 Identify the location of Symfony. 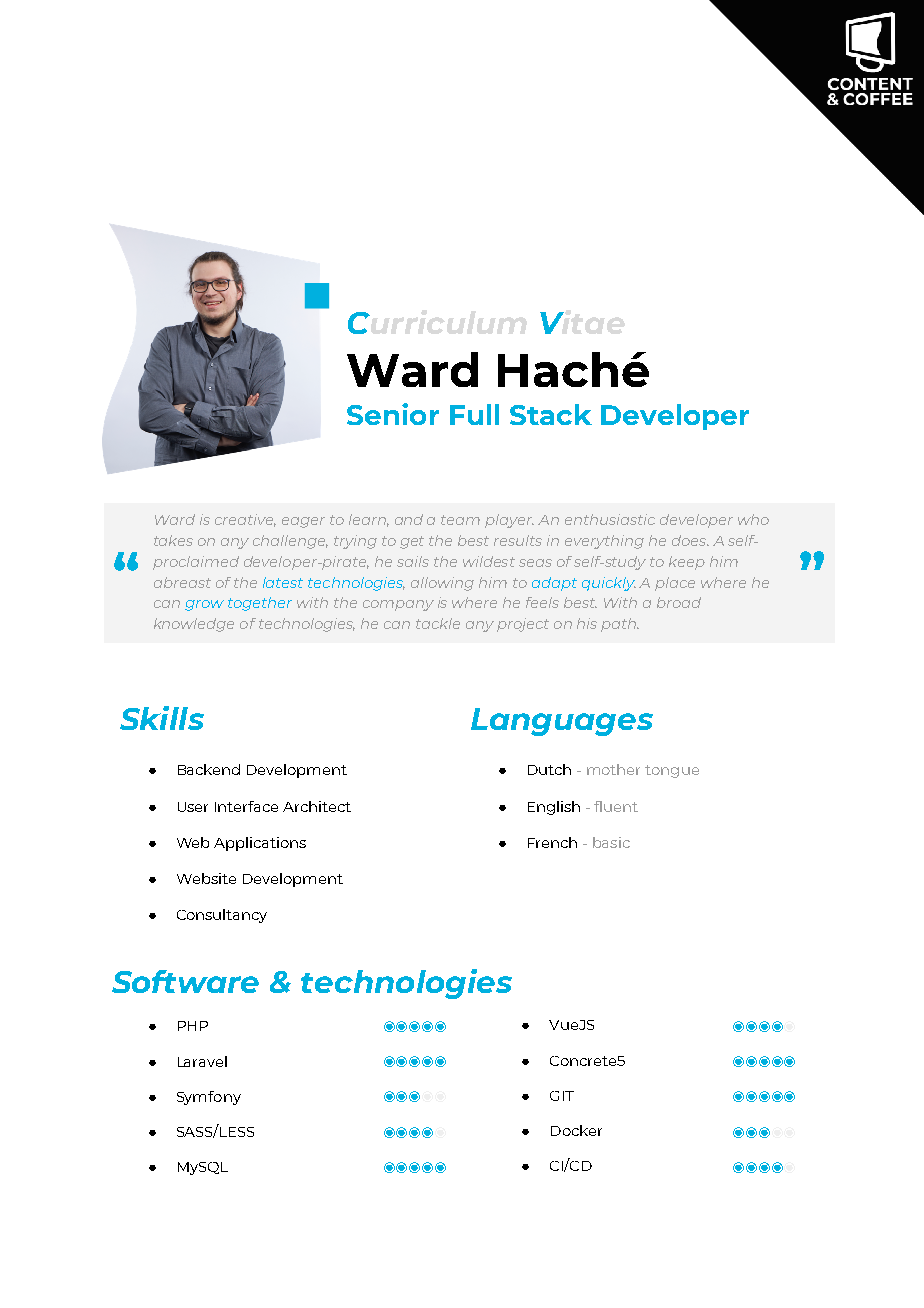
(209, 1098).
